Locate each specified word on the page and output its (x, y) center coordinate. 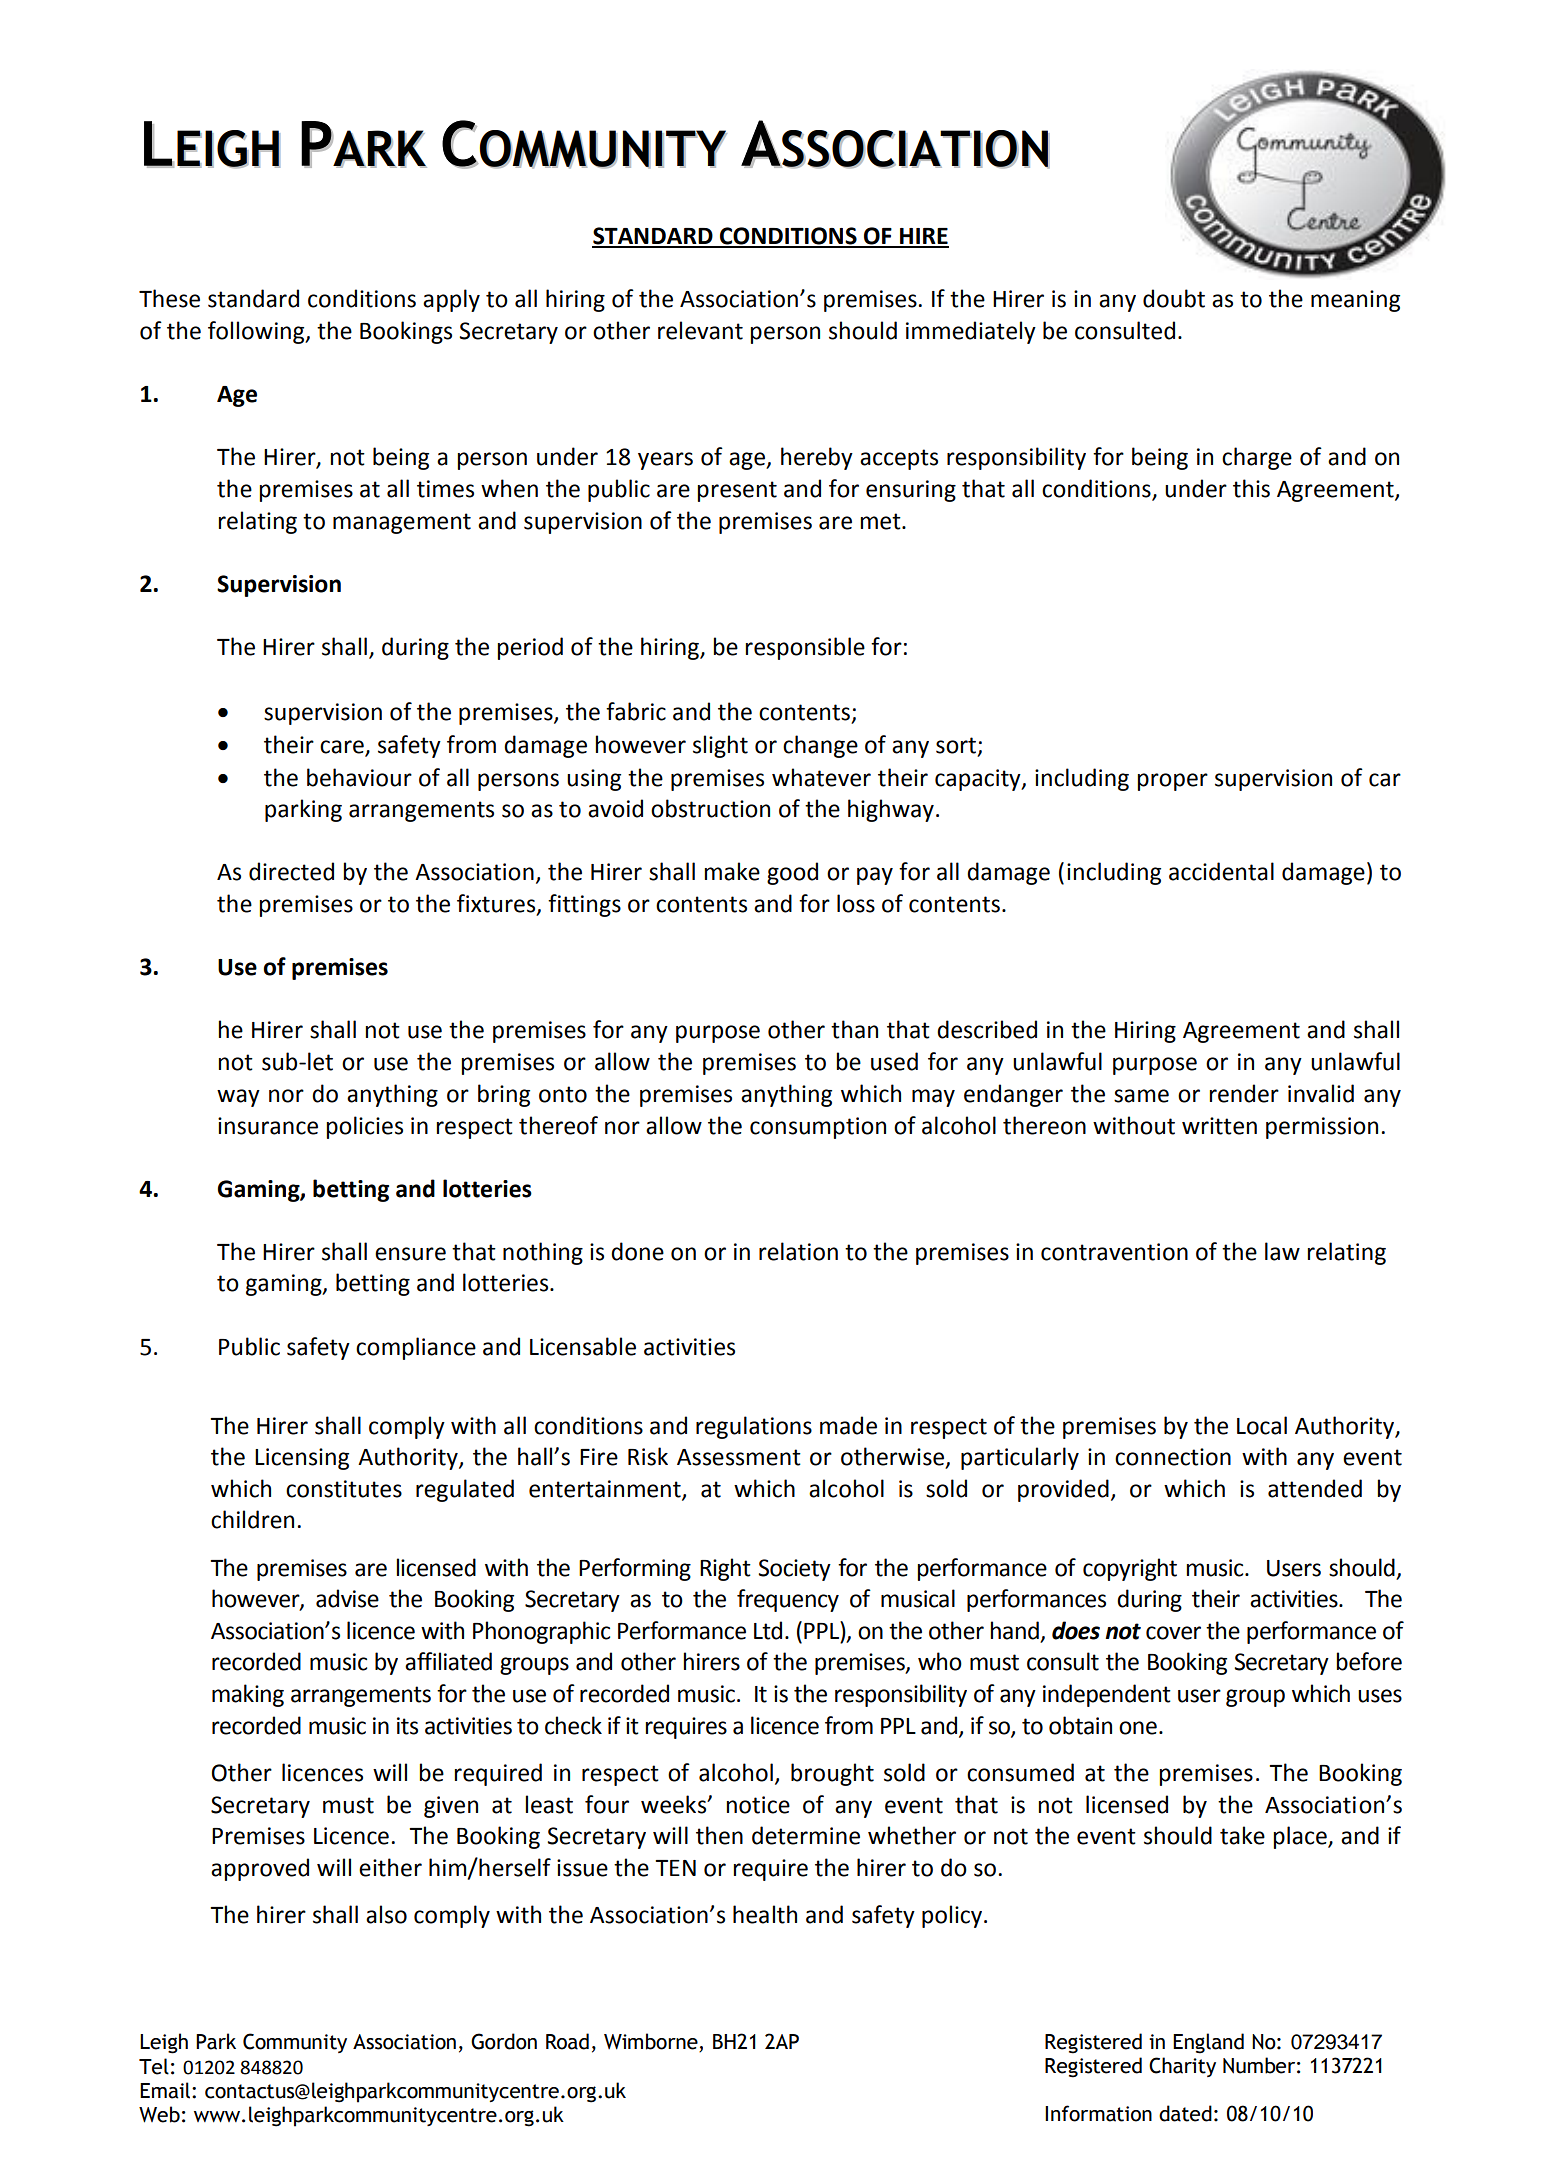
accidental (1221, 871)
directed (291, 871)
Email (166, 2090)
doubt (1174, 298)
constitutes (344, 1489)
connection (1173, 1457)
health (765, 1914)
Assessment (739, 1457)
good (792, 873)
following (257, 332)
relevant (700, 330)
